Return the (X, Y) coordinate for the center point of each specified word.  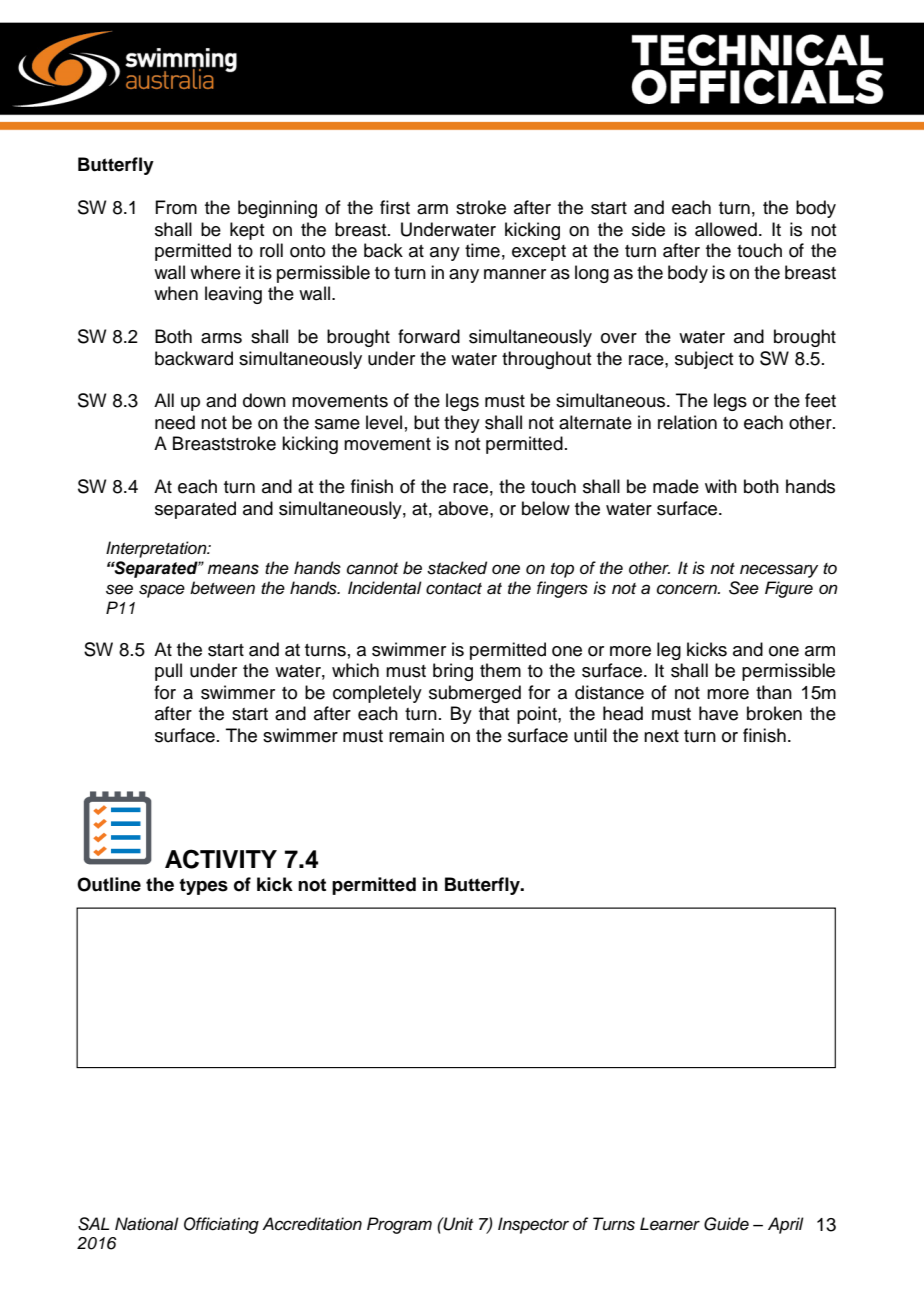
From (176, 207)
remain (416, 735)
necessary (779, 571)
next (661, 736)
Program (399, 1225)
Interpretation (157, 549)
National (147, 1224)
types (203, 886)
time (482, 250)
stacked (457, 568)
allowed (726, 229)
